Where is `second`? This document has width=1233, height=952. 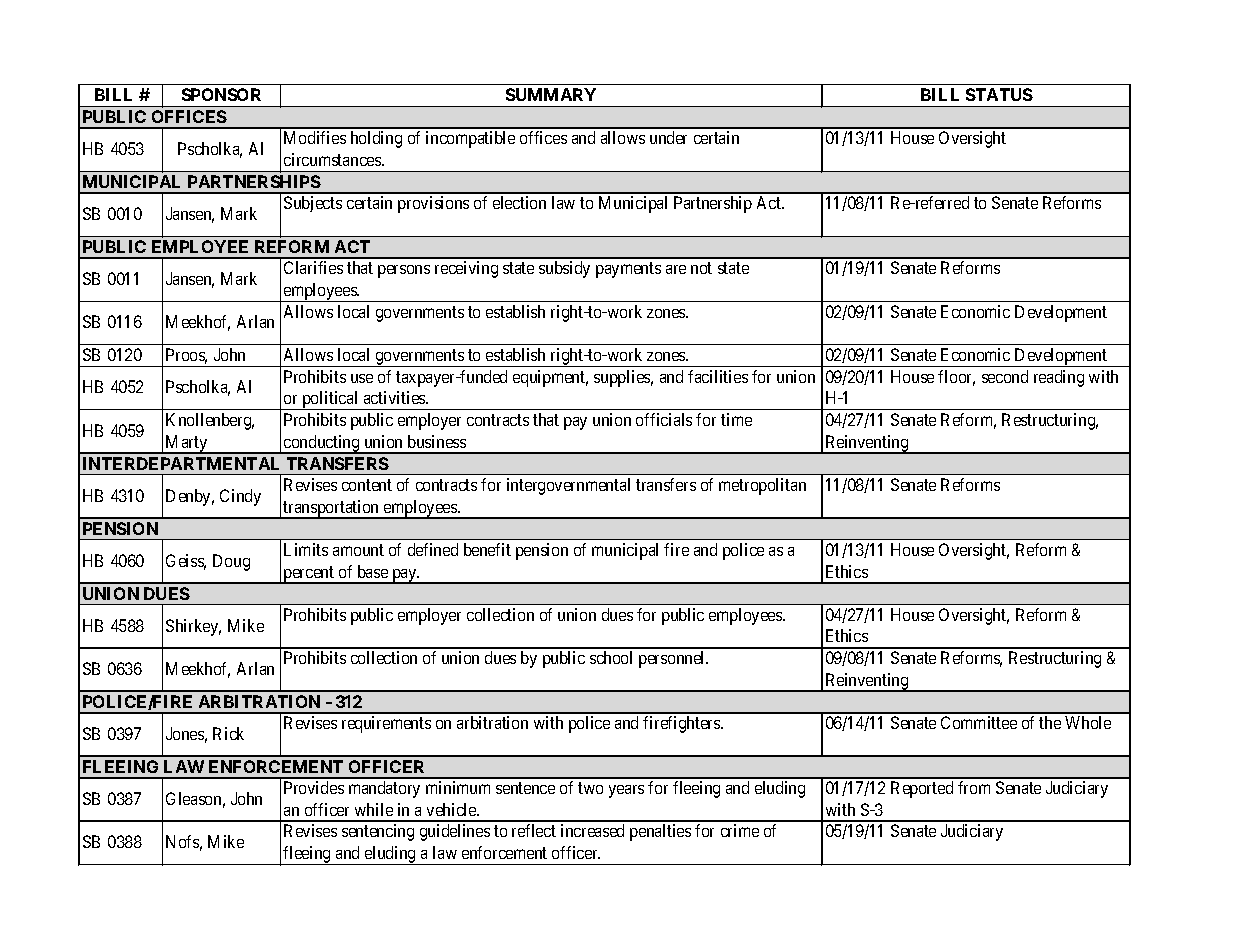
second is located at coordinates (1005, 376).
